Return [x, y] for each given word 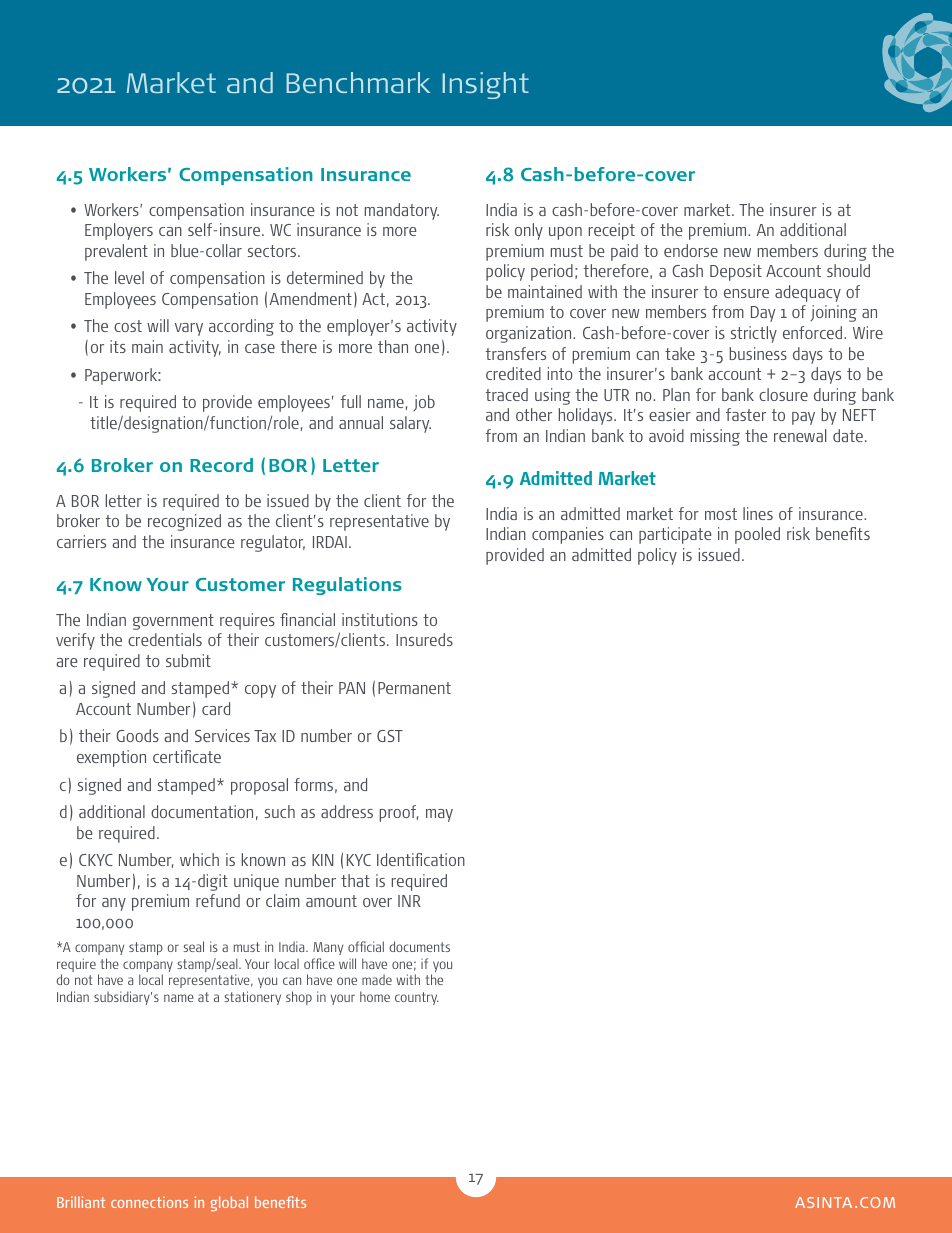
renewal [800, 435]
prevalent [116, 252]
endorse [691, 250]
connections [149, 1202]
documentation [202, 811]
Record [221, 465]
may [439, 815]
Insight [485, 85]
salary [410, 424]
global [229, 1203]
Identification [421, 859]
